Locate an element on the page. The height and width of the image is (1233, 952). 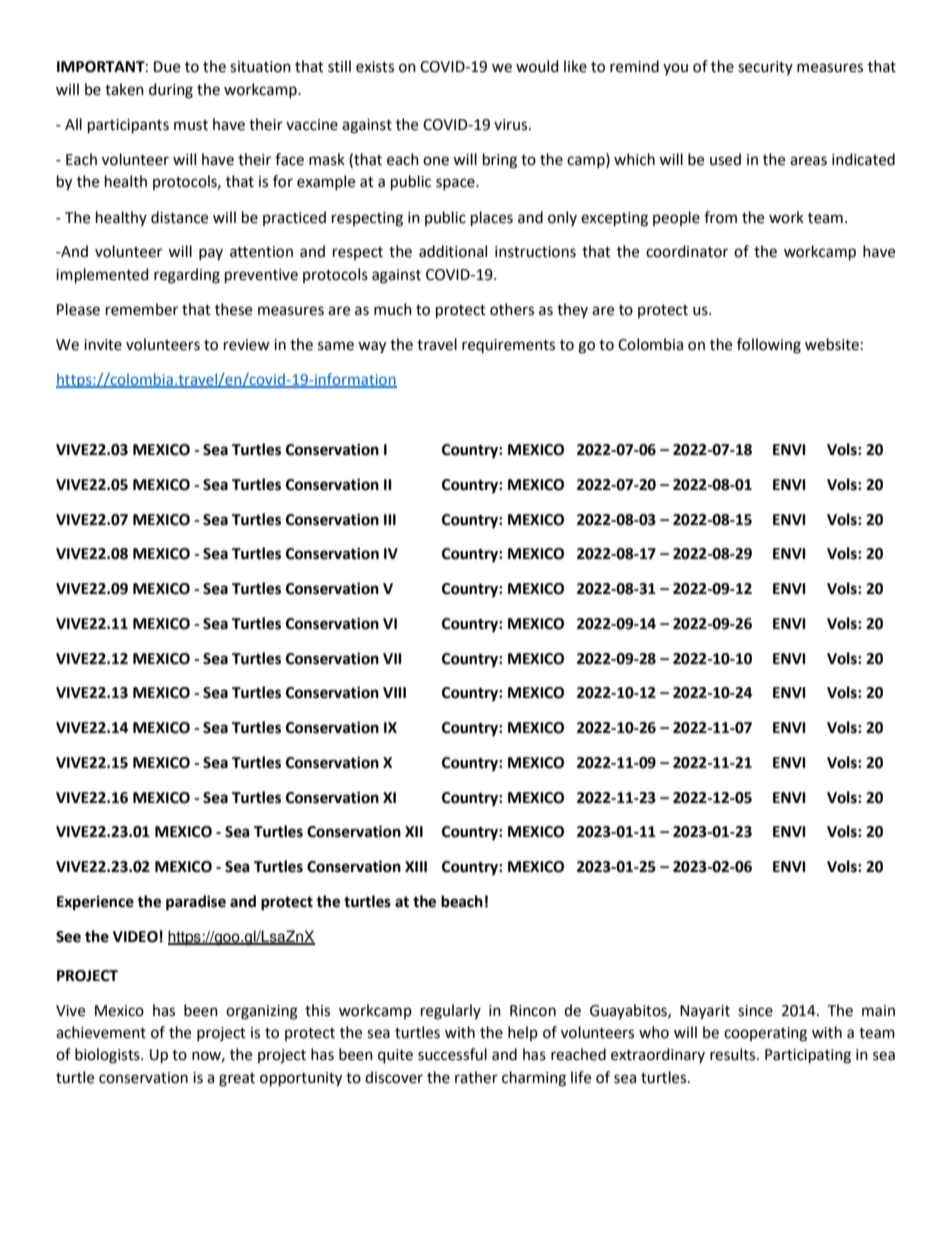
biologists is located at coordinates (108, 1056).
